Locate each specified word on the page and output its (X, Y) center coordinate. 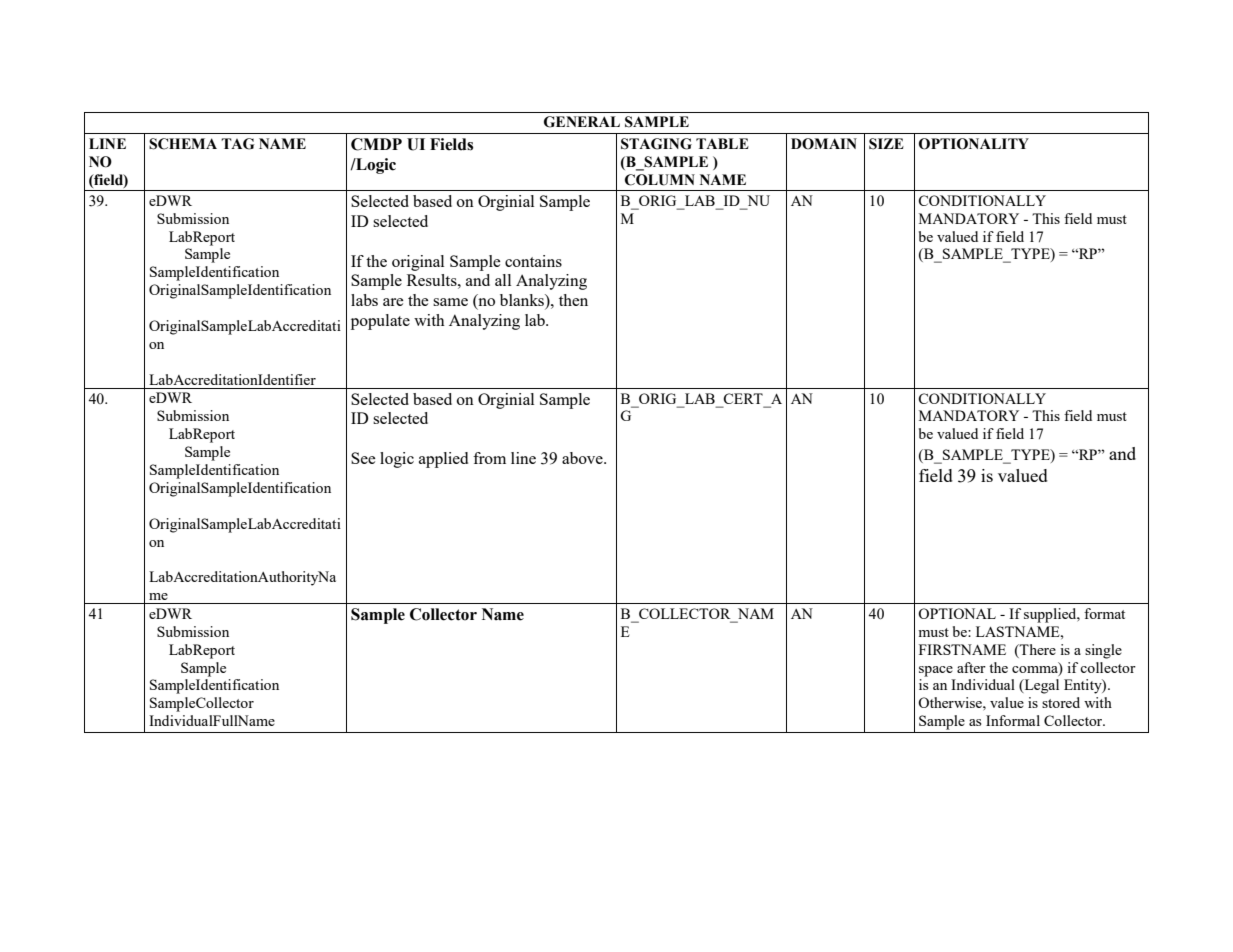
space (936, 671)
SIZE (886, 144)
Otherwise (951, 702)
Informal (1013, 720)
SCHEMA (183, 144)
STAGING (656, 144)
